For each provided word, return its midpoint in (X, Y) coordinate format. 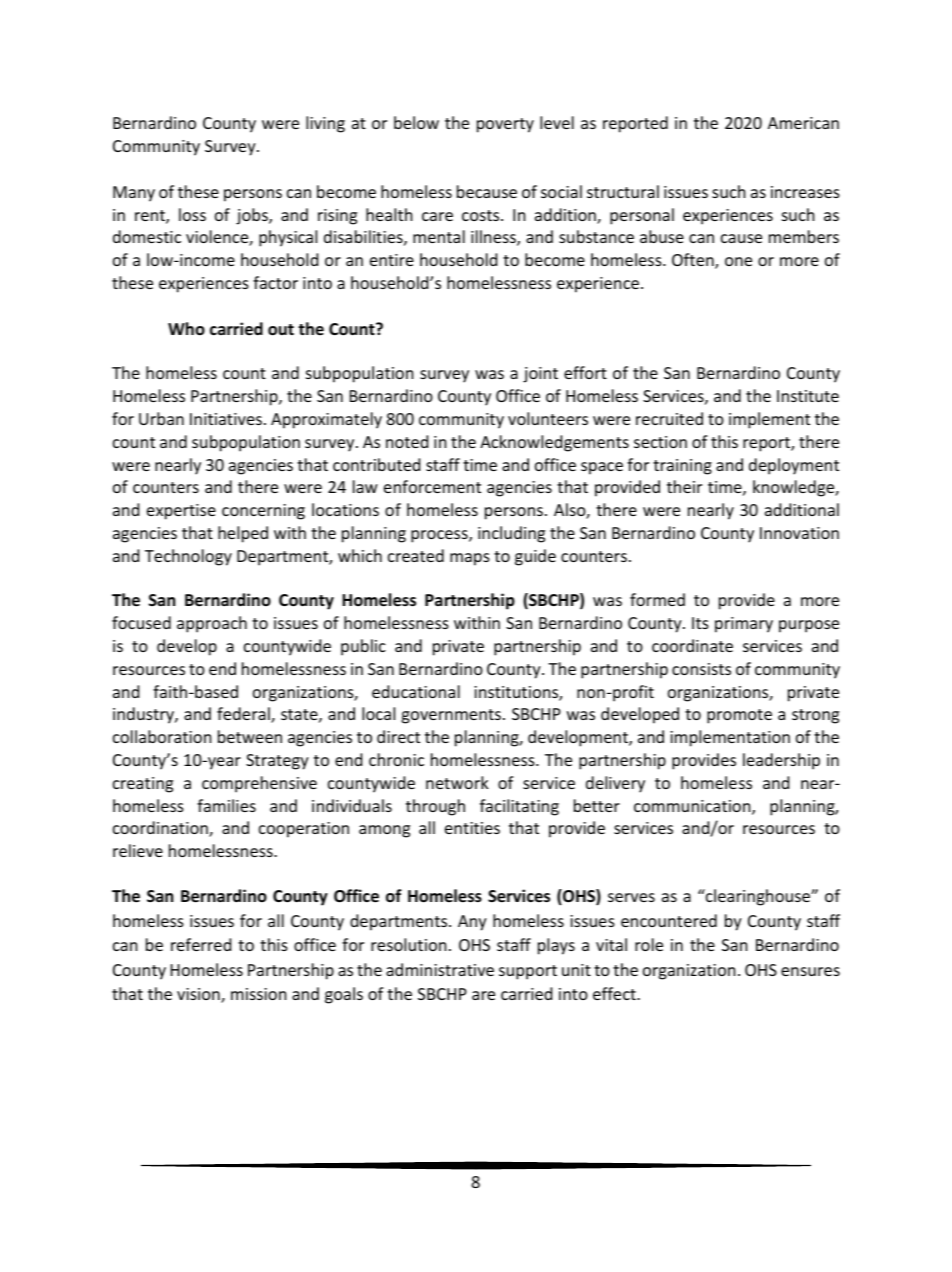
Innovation (799, 533)
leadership (781, 761)
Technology (188, 557)
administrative (440, 969)
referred (201, 944)
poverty (505, 125)
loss (192, 214)
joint (540, 375)
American (803, 123)
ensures (810, 971)
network (457, 782)
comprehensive (259, 784)
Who (186, 328)
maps (470, 559)
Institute (808, 396)
